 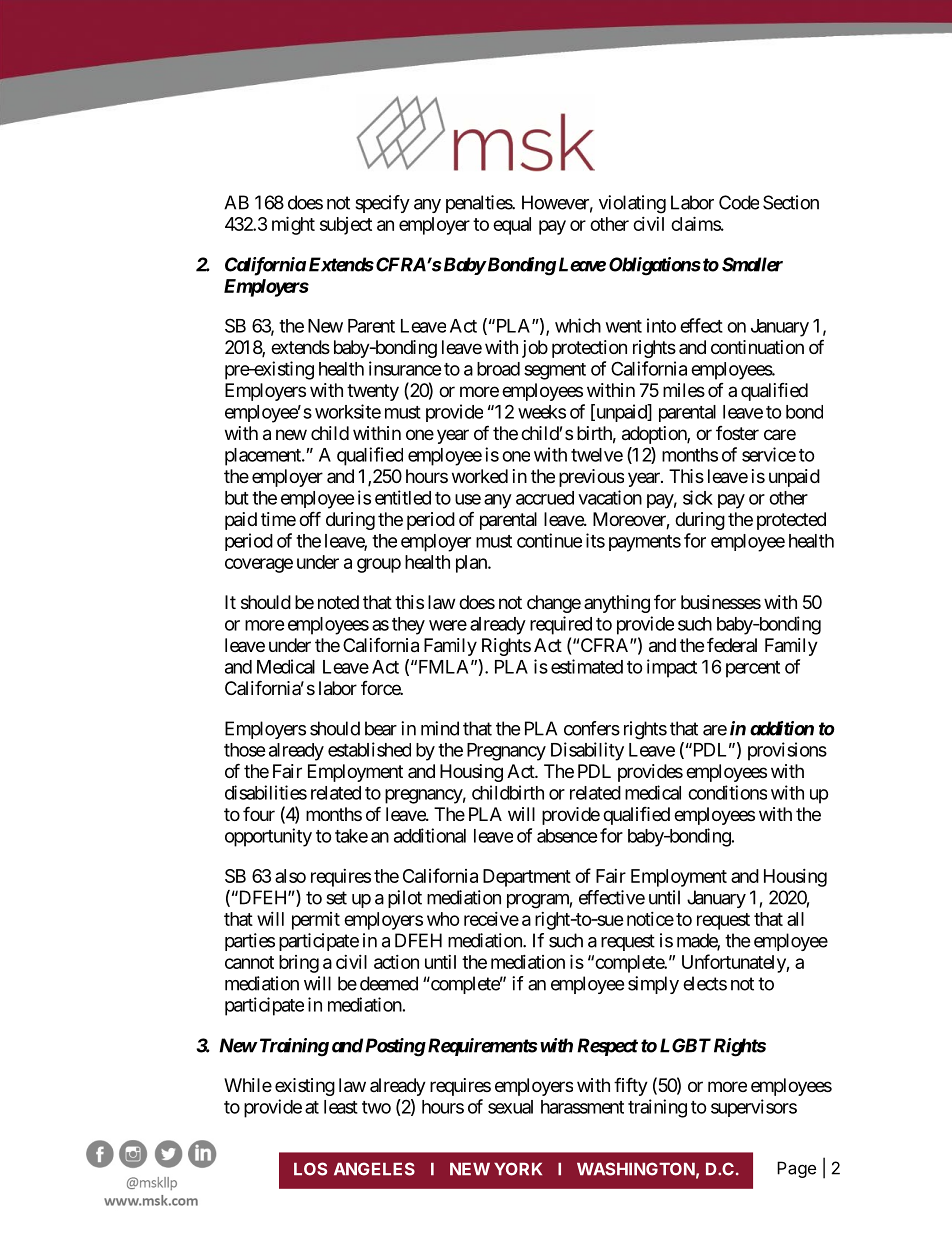 I want to click on bring, so click(x=299, y=964).
